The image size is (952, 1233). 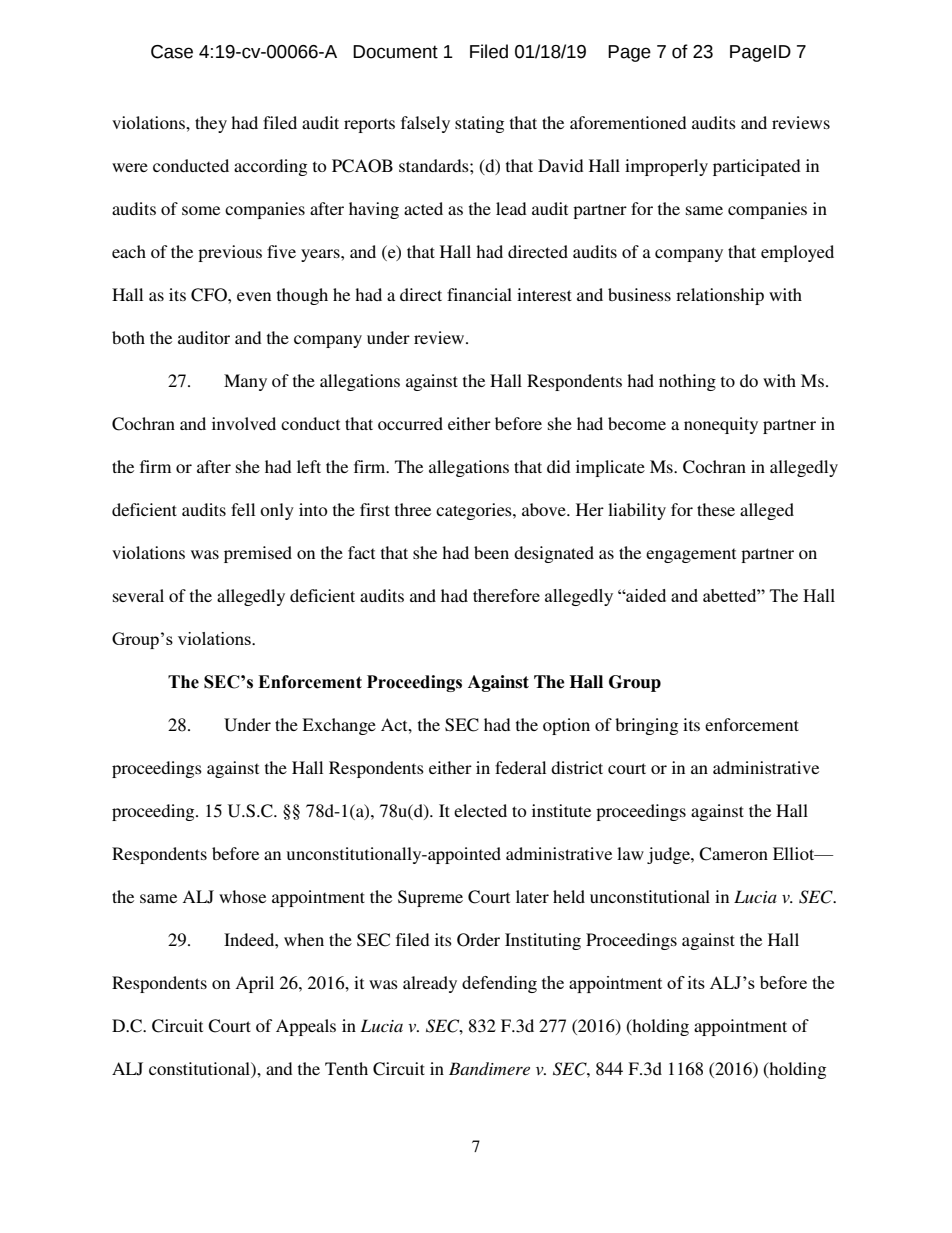 What do you see at coordinates (480, 810) in the image?
I see `elected` at bounding box center [480, 810].
